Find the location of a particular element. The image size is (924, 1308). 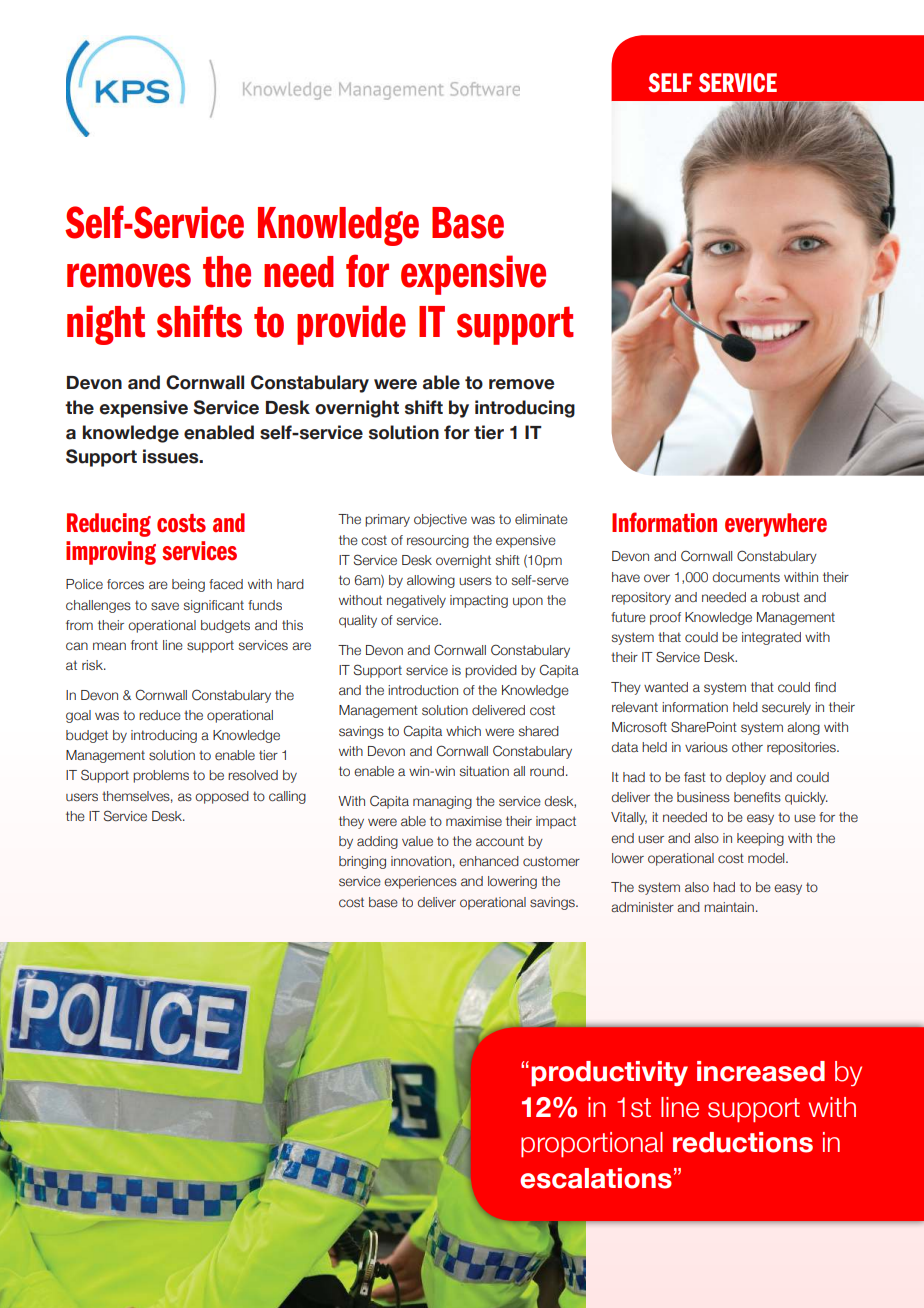

reduce is located at coordinates (160, 715).
